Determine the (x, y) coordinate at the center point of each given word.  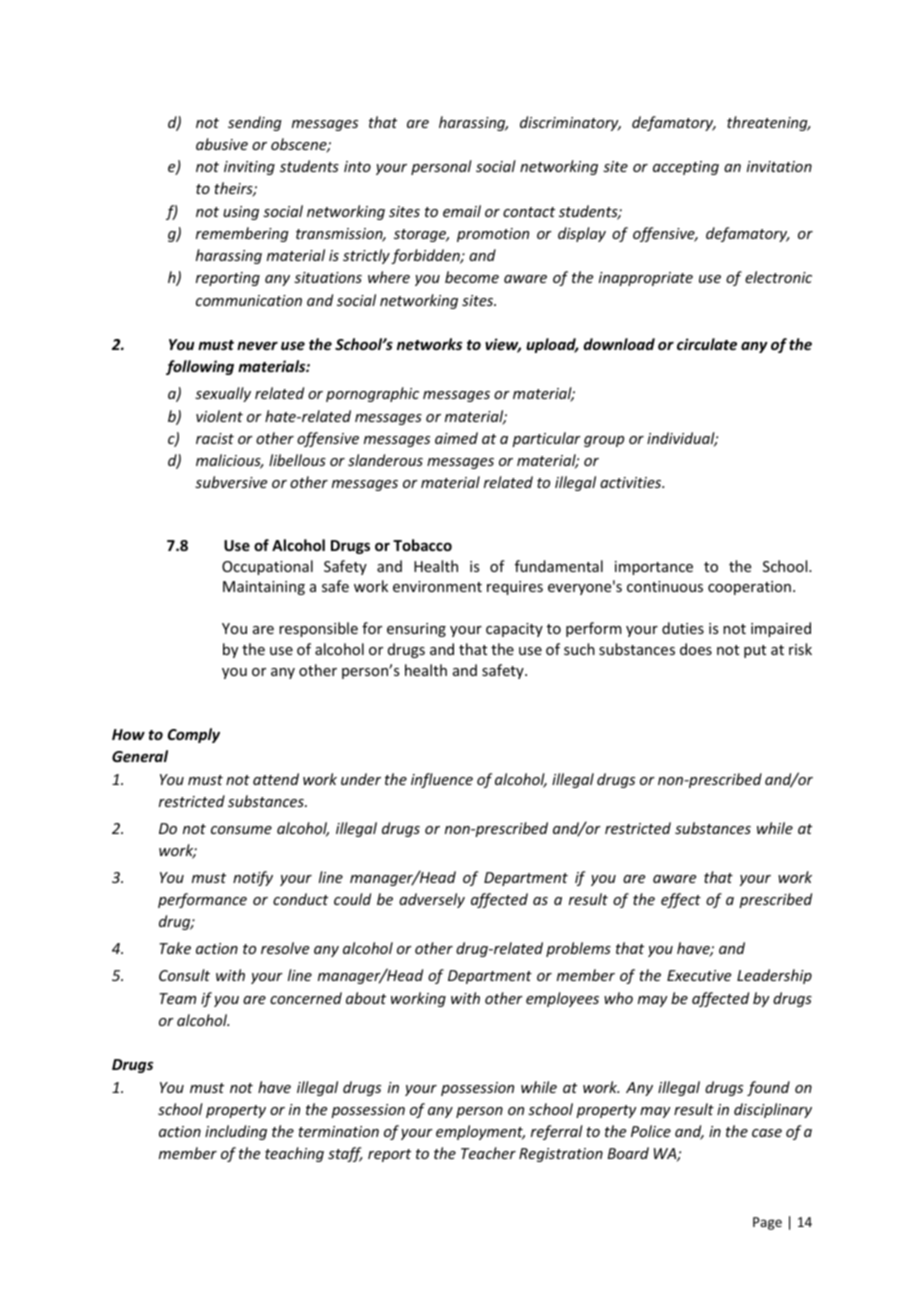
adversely (432, 900)
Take (175, 948)
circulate (707, 344)
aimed (456, 438)
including (236, 1132)
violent (219, 416)
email (462, 211)
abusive (222, 144)
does (696, 649)
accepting (686, 168)
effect (681, 900)
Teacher (488, 1153)
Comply (194, 735)
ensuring (416, 630)
